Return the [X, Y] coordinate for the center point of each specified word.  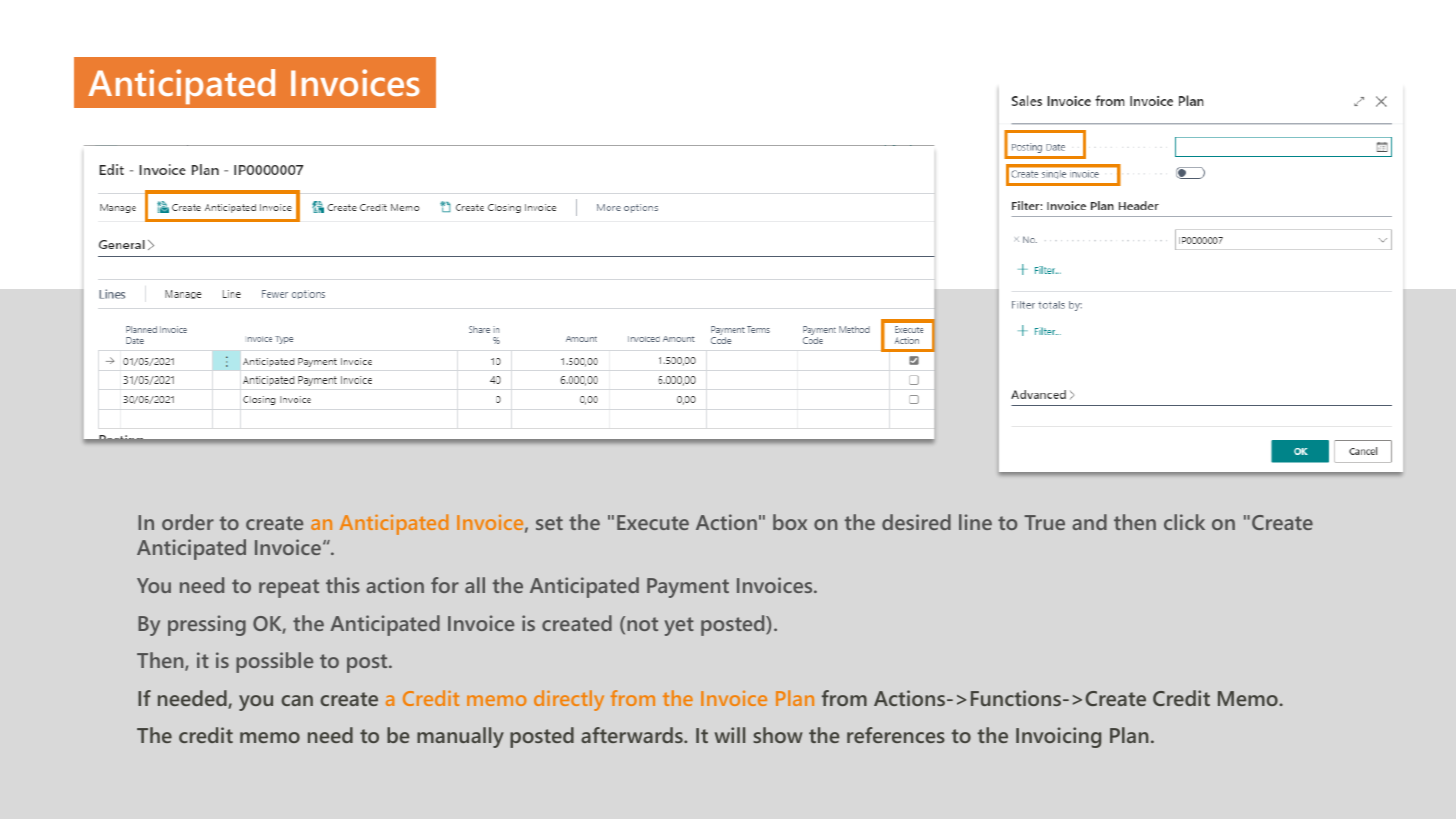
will [730, 735]
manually [460, 737]
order [188, 522]
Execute [653, 522]
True [1044, 522]
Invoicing [1058, 737]
